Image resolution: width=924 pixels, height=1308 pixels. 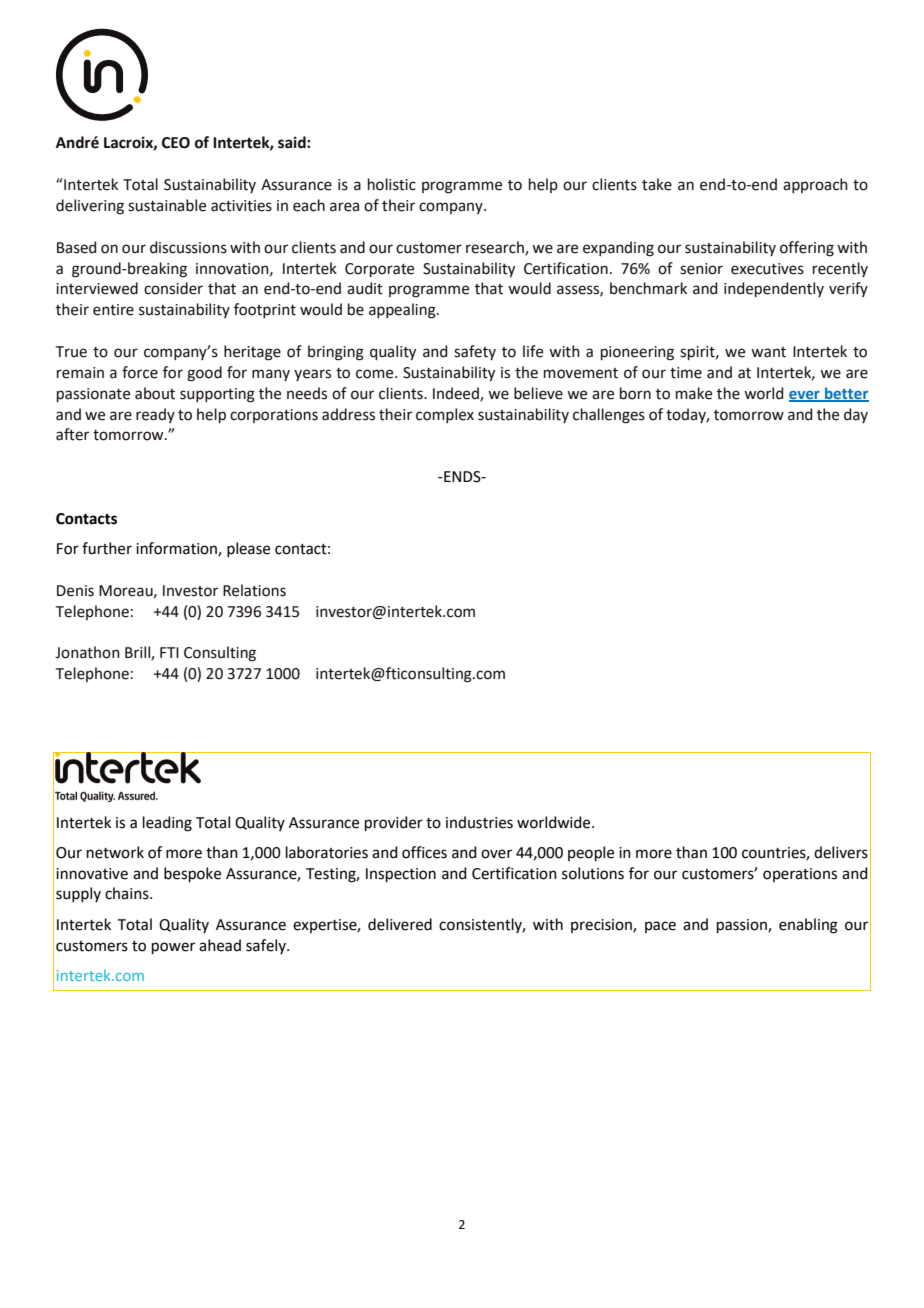 I want to click on independently, so click(x=774, y=289).
